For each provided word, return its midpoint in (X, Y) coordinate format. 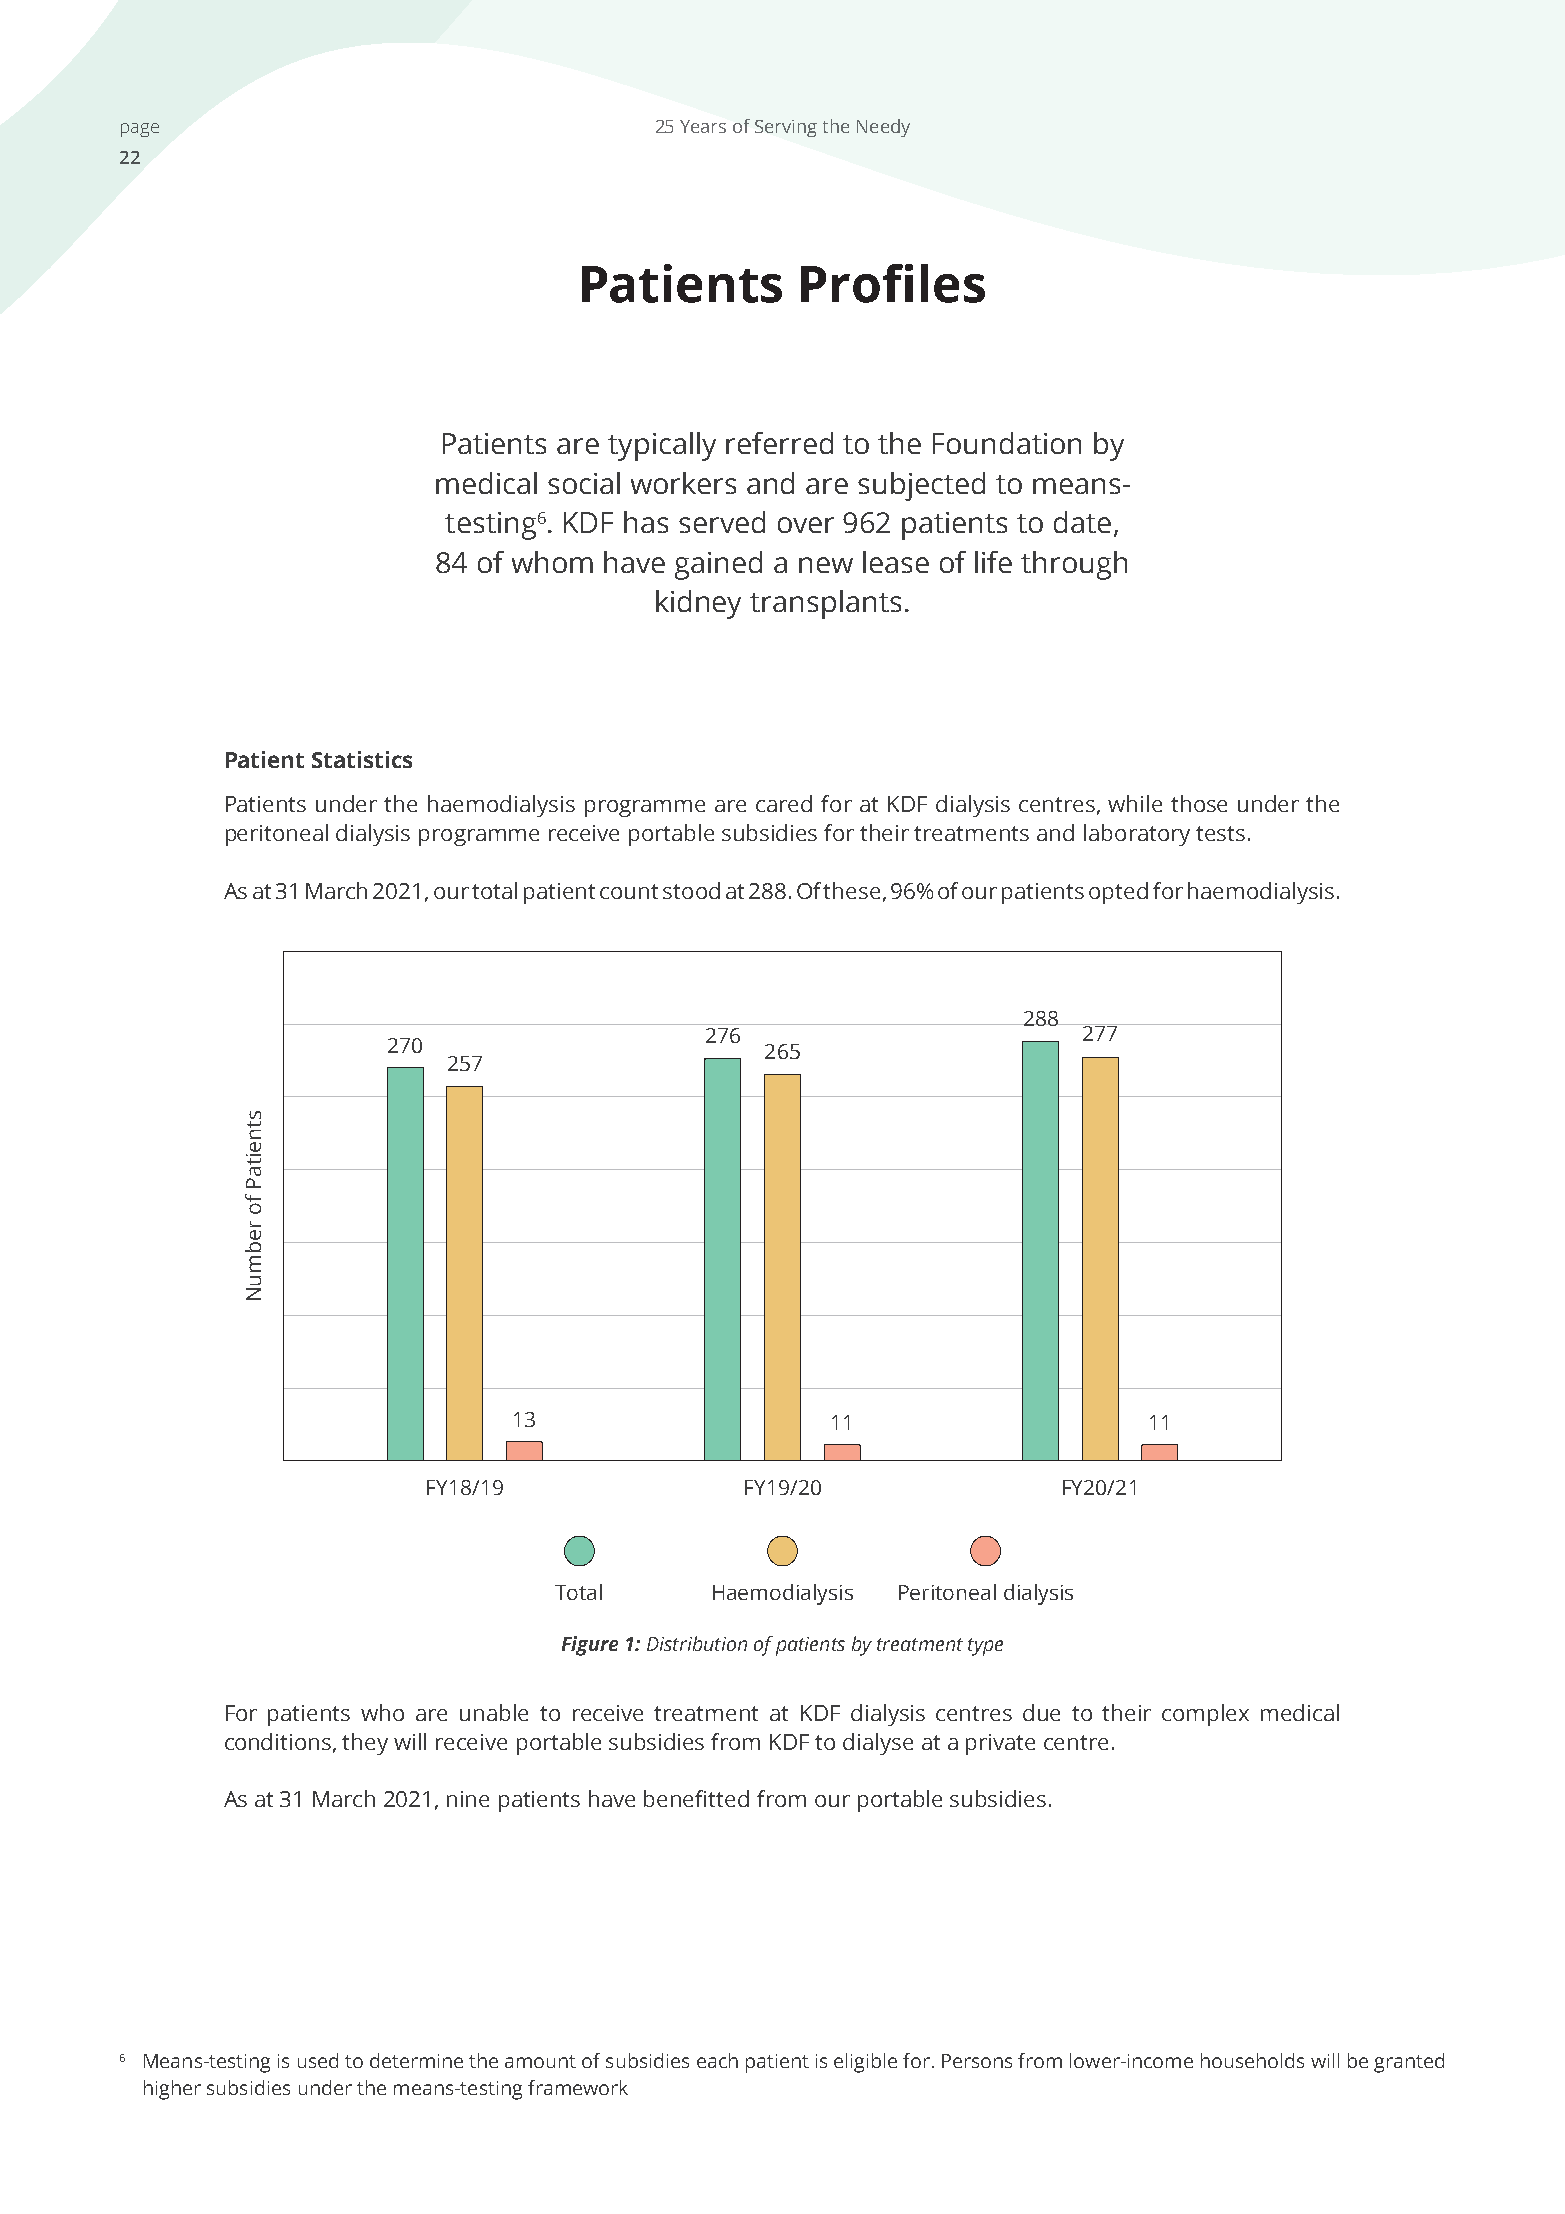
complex (1205, 1715)
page (140, 130)
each (717, 2060)
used (318, 2060)
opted (1118, 893)
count (629, 891)
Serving (786, 128)
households (1252, 2060)
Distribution (697, 1643)
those (1199, 803)
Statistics (362, 759)
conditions (279, 1742)
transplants (825, 604)
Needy (883, 128)
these (851, 890)
